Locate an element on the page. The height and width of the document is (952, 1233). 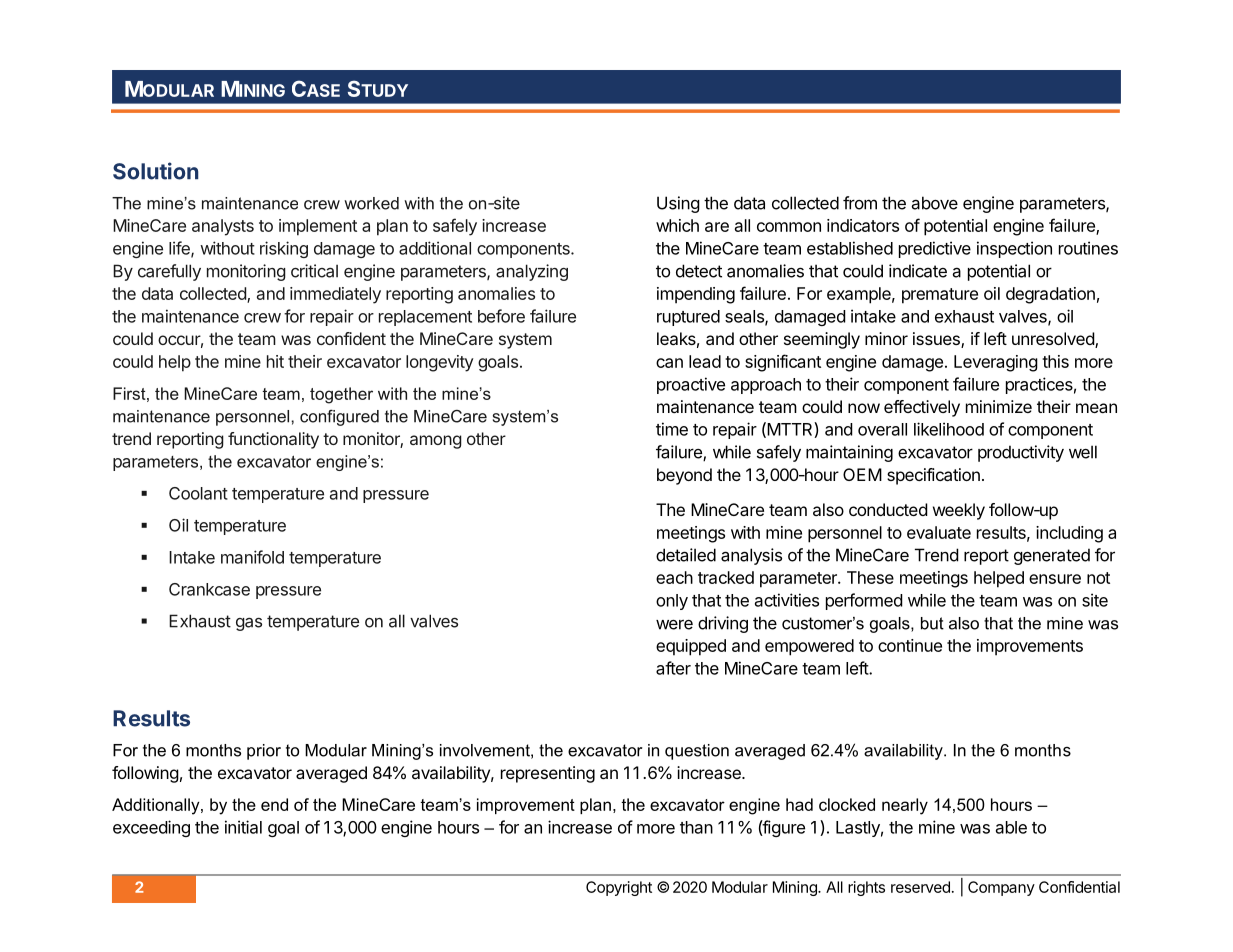
gas is located at coordinates (249, 624).
